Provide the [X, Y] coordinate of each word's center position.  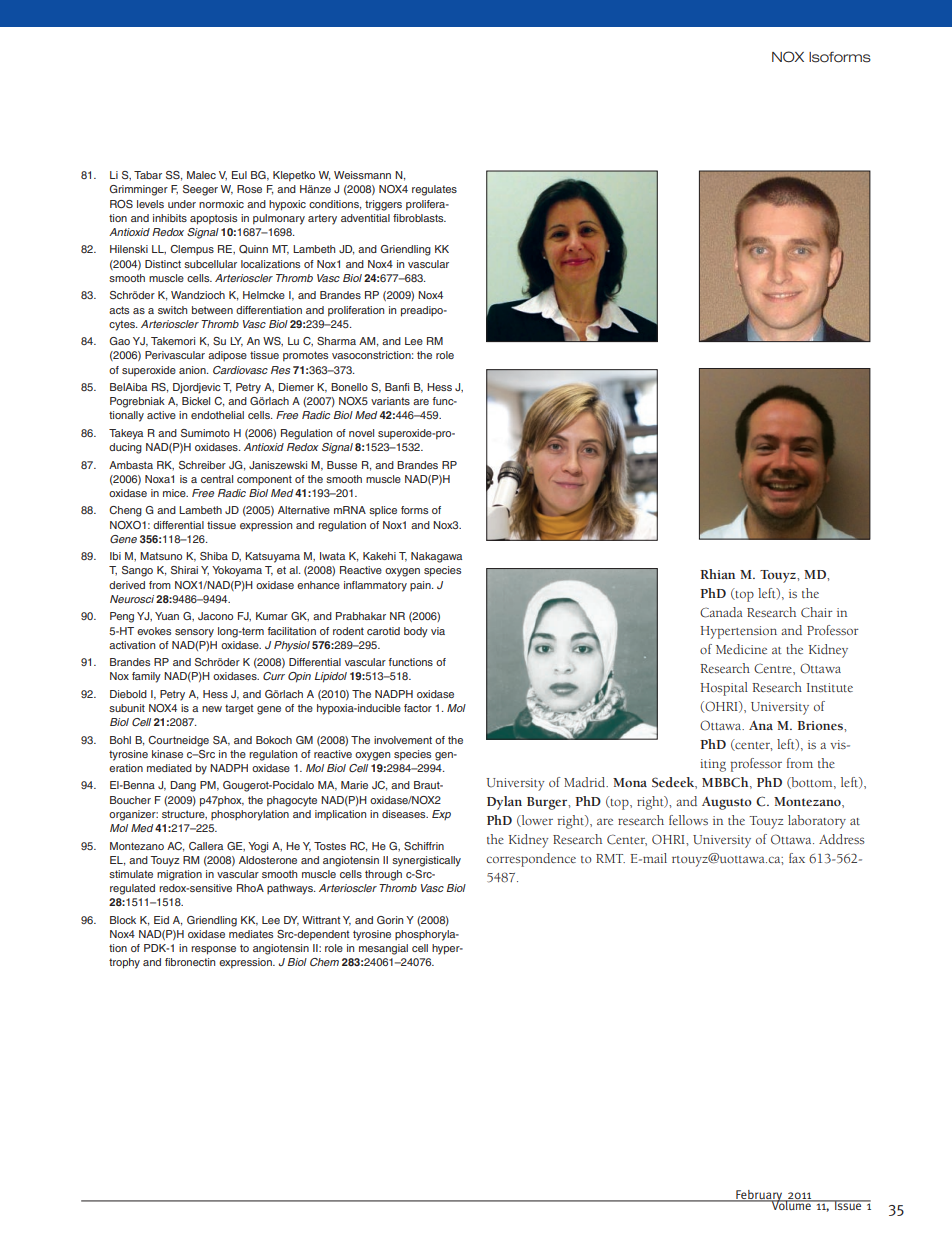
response [213, 950]
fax [797, 858]
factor [418, 708]
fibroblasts [419, 218]
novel [361, 433]
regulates [434, 190]
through [383, 875]
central [217, 479]
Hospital [724, 689]
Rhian [717, 574]
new [212, 709]
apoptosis [213, 219]
